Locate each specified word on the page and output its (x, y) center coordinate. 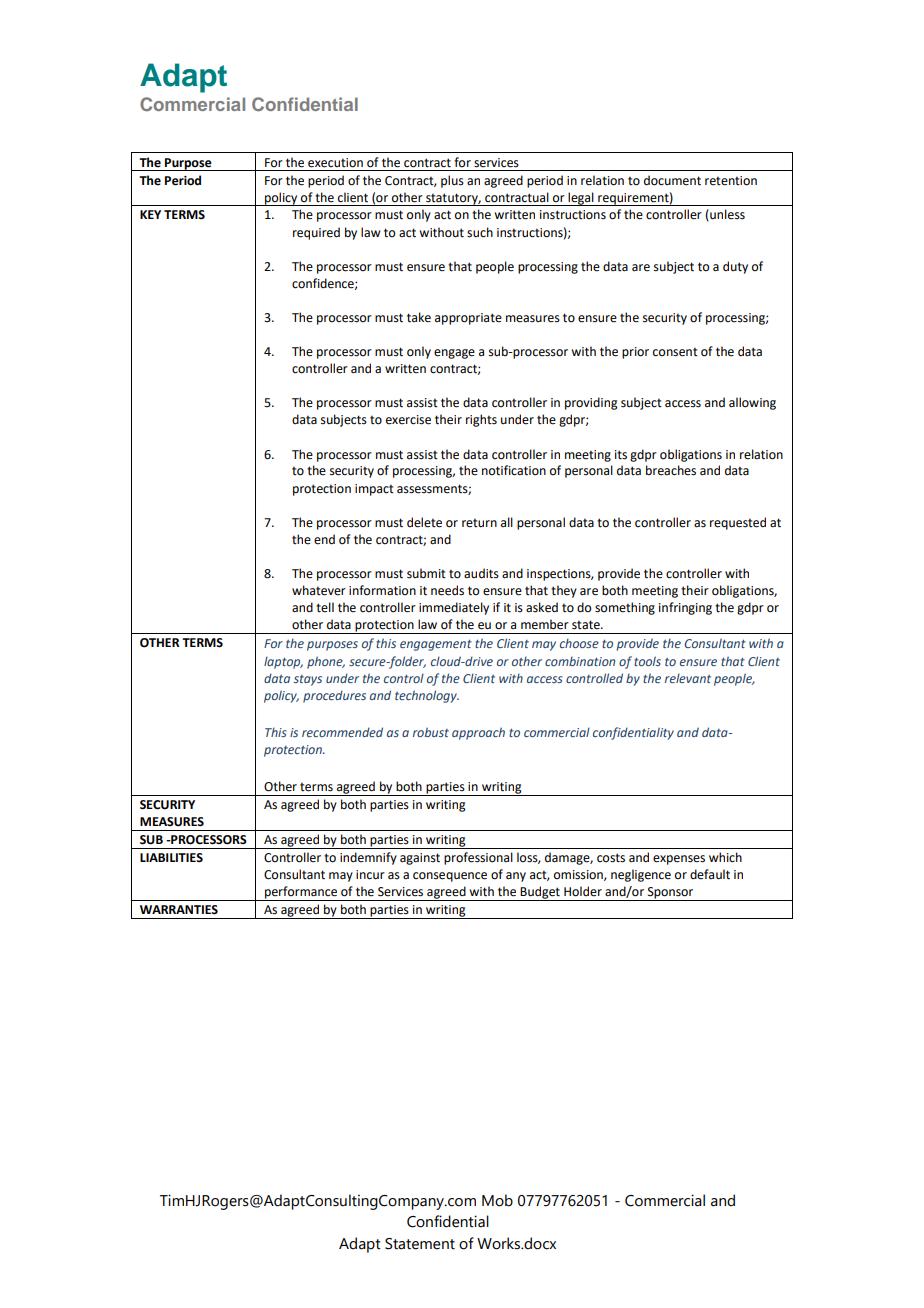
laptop (283, 662)
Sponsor (671, 894)
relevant (688, 678)
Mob (497, 1200)
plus (452, 181)
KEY (150, 214)
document (672, 180)
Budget (540, 893)
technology (427, 696)
